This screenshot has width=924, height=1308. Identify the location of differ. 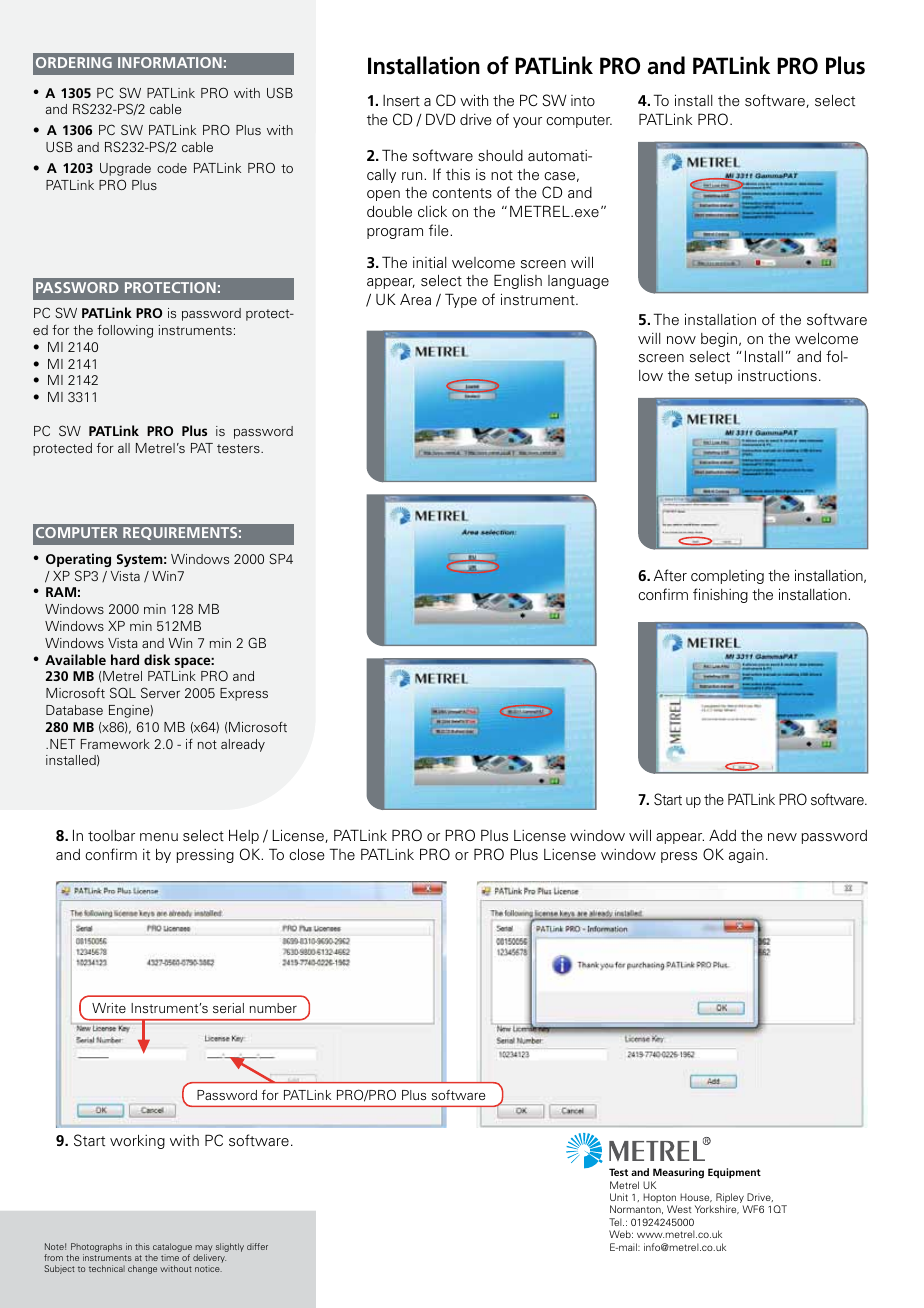
(257, 1246).
